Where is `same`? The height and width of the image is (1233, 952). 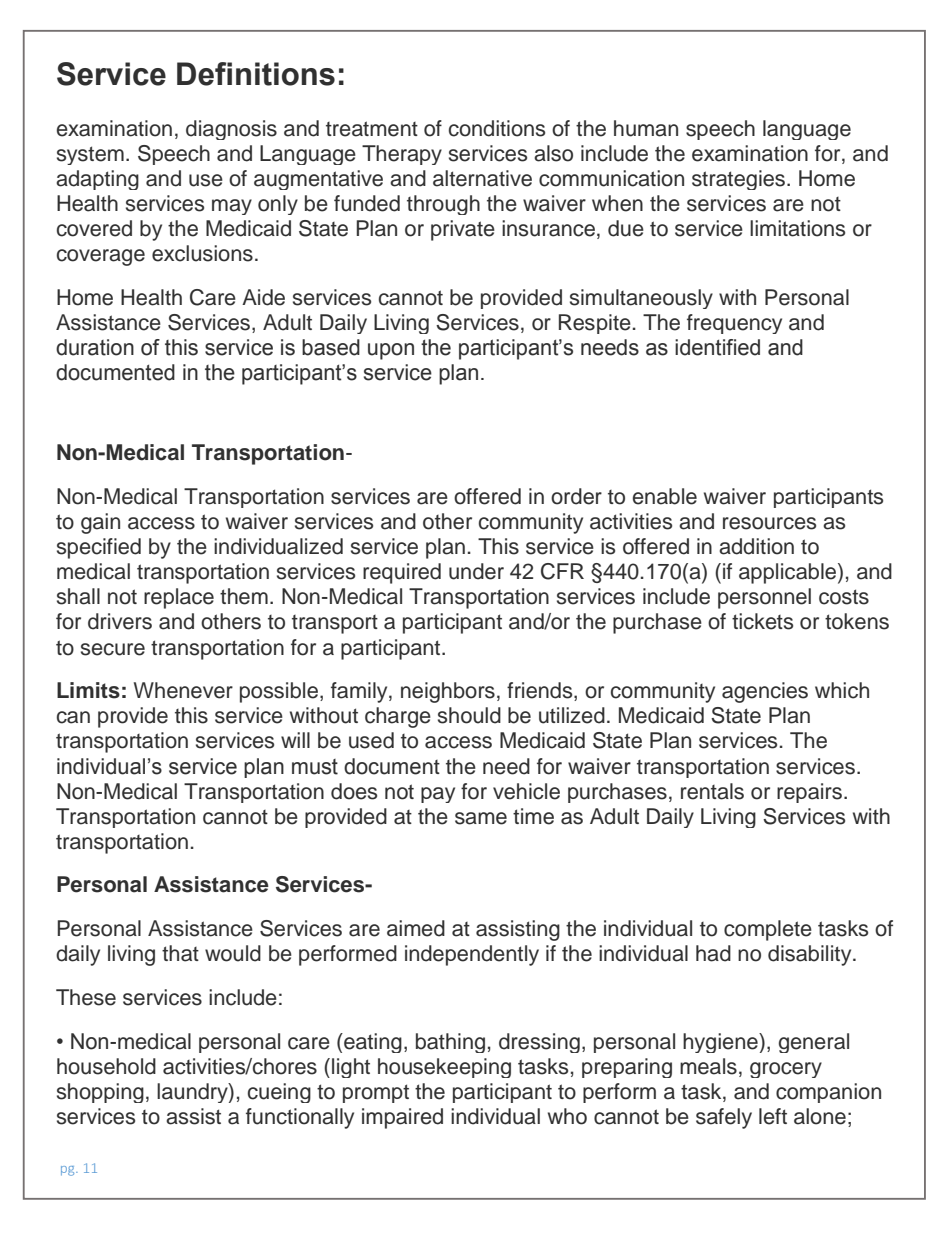
same is located at coordinates (481, 818).
